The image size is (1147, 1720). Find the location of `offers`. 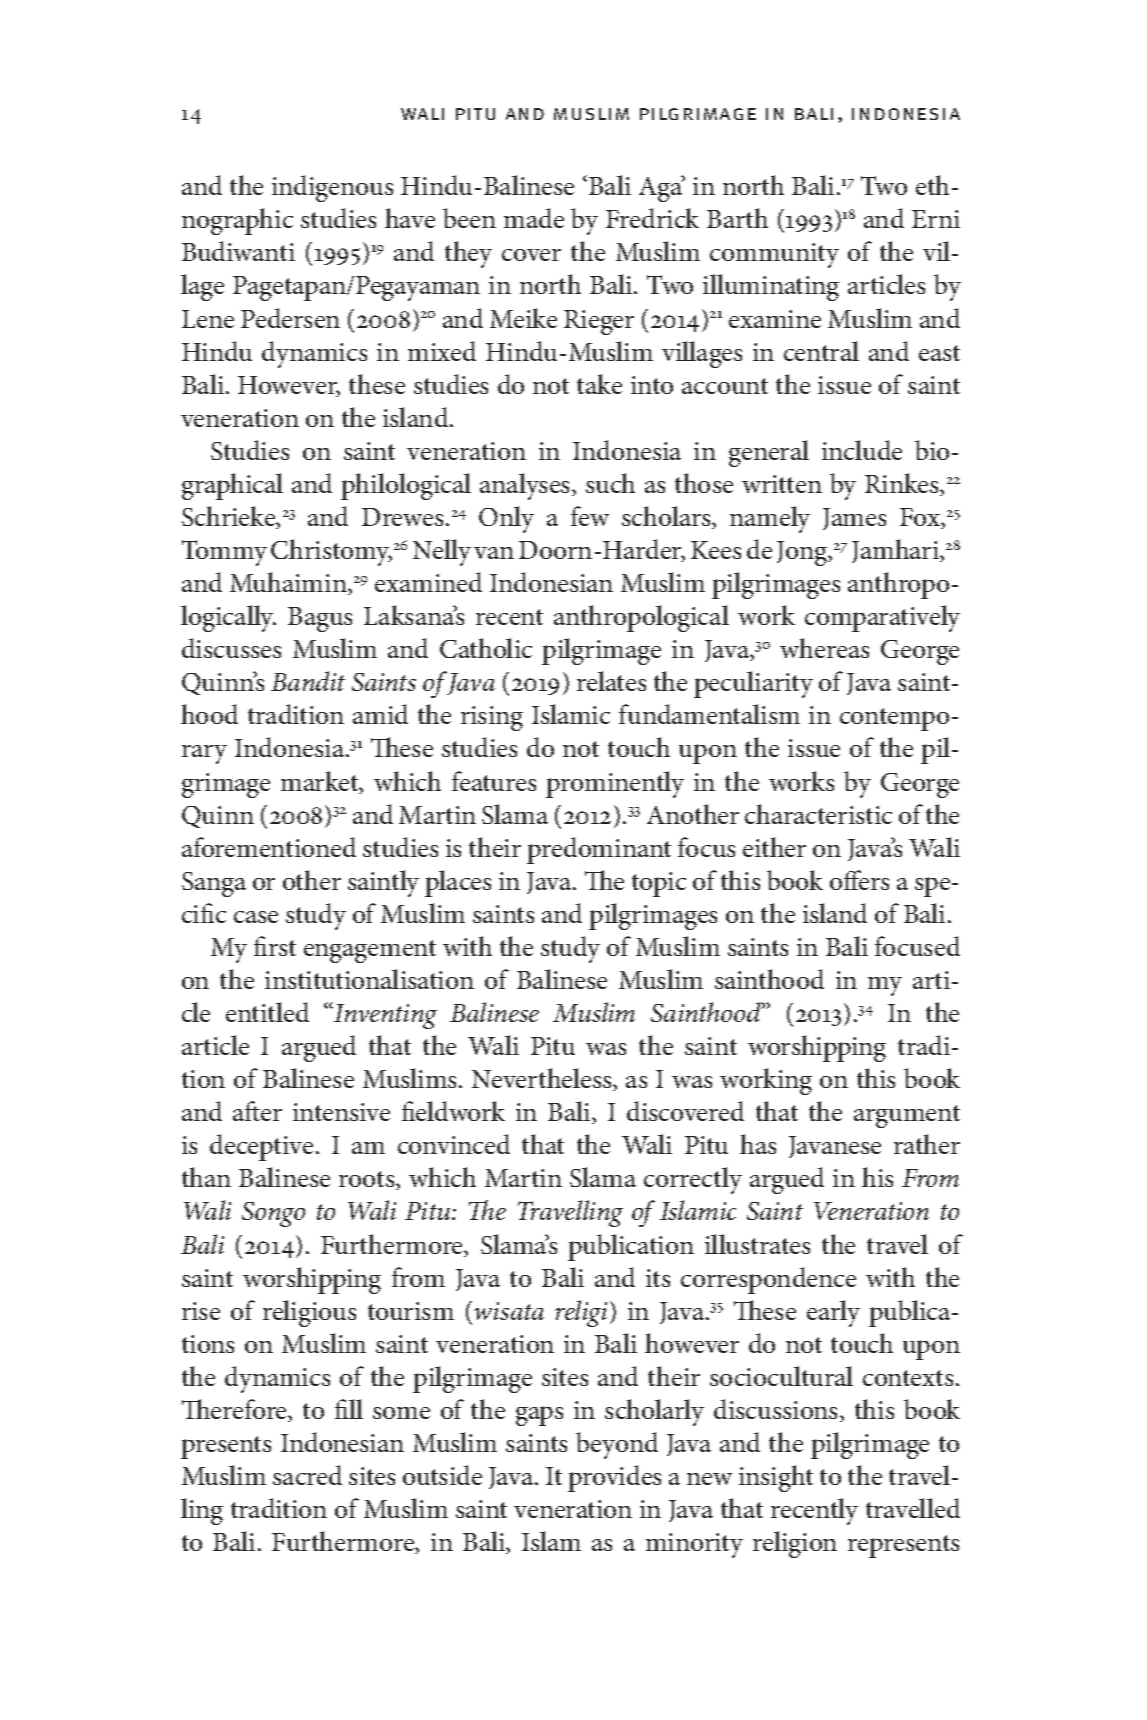

offers is located at coordinates (859, 880).
